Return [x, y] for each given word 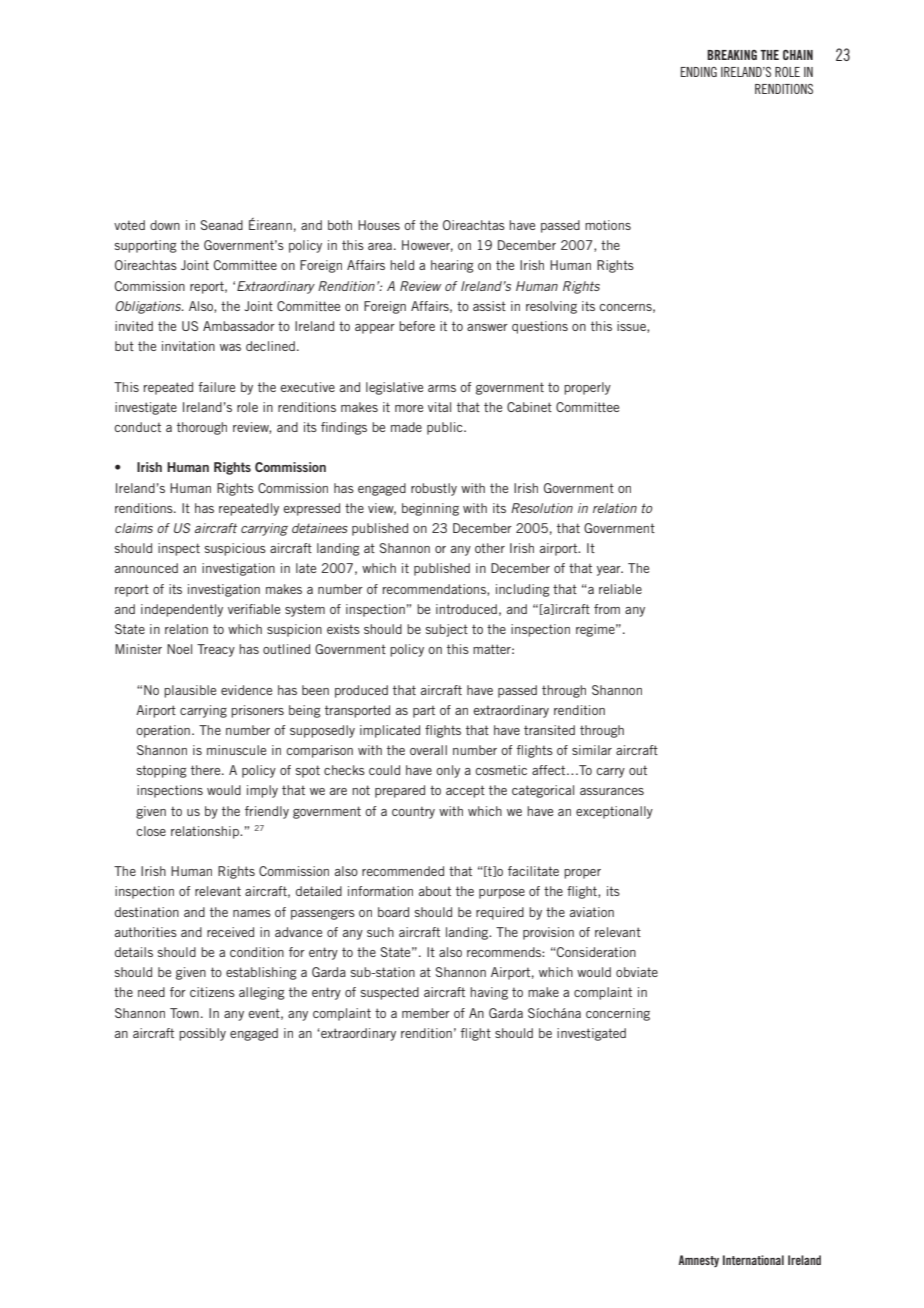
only [448, 771]
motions [608, 225]
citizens [212, 992]
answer [487, 327]
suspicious [235, 549]
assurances [612, 791]
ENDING [699, 72]
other [490, 548]
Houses [379, 225]
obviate [637, 972]
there [207, 770]
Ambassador [239, 326]
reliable [620, 589]
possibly [202, 1034]
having [489, 993]
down [165, 225]
